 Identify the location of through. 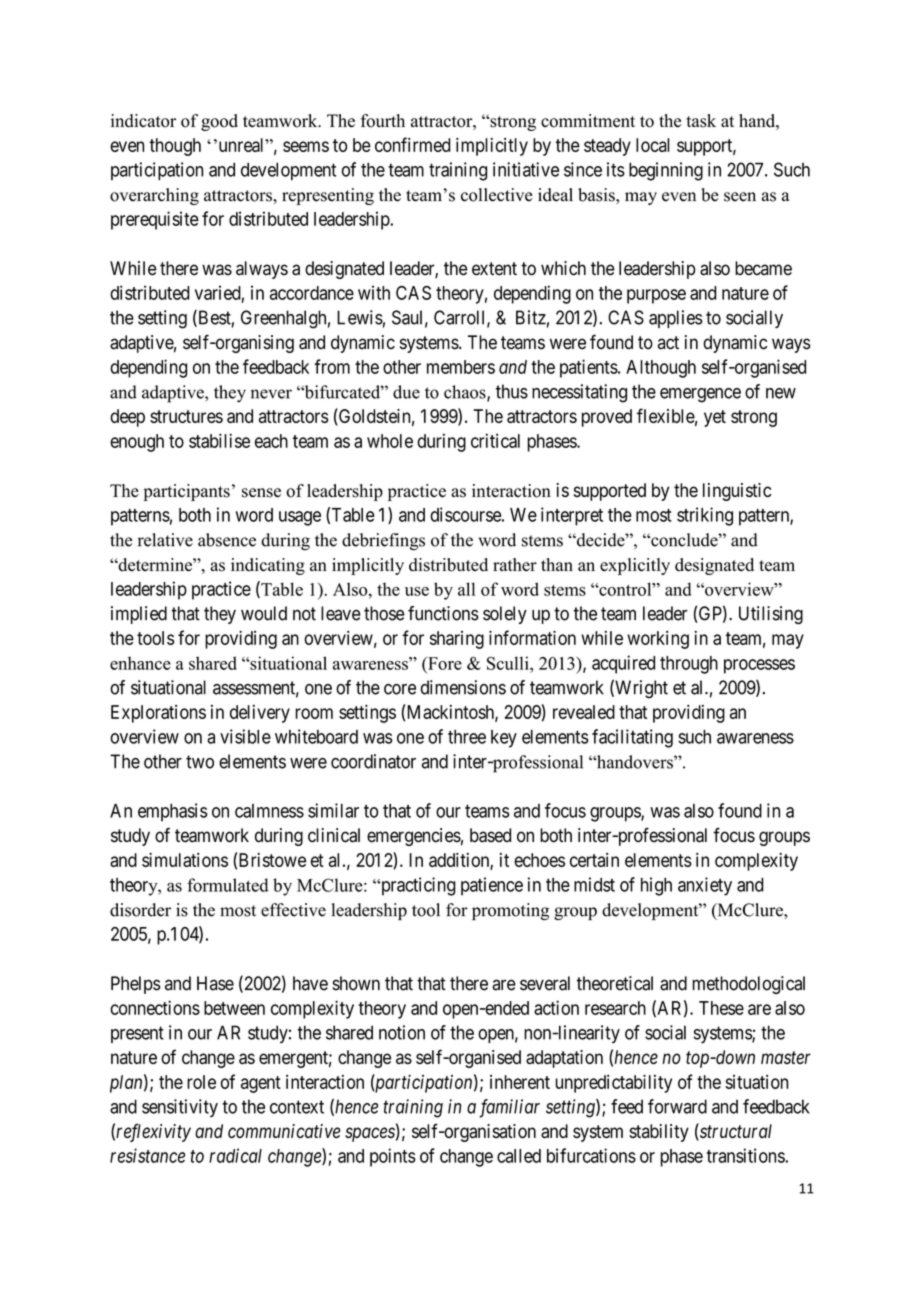
(689, 665).
